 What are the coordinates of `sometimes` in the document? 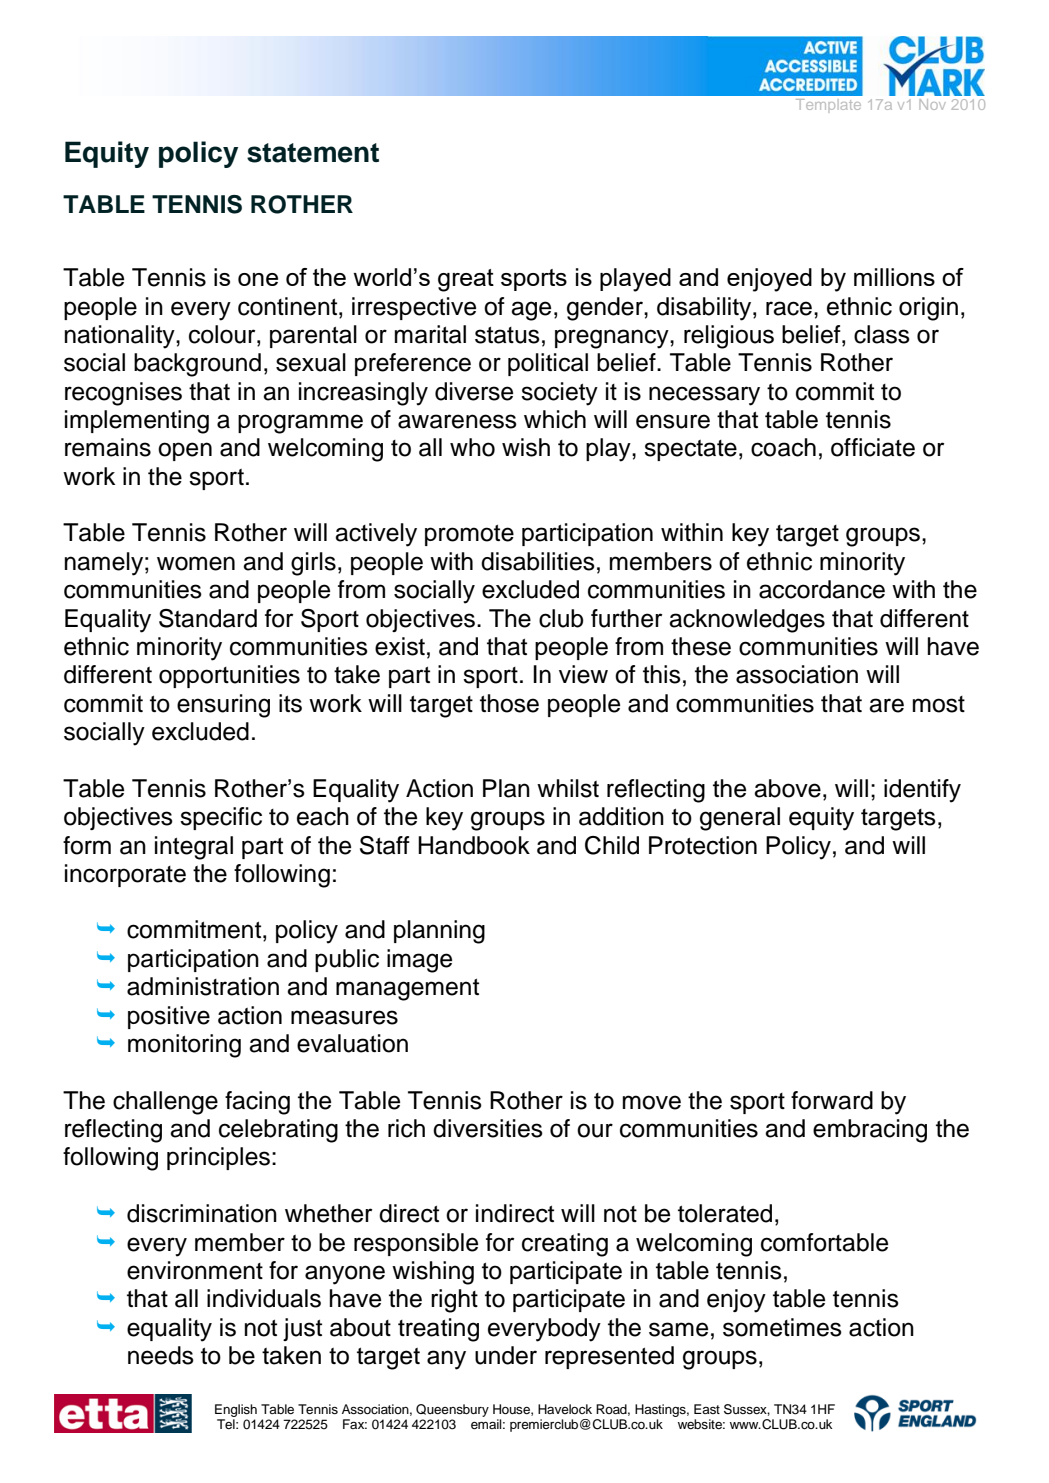 It's located at (782, 1327).
